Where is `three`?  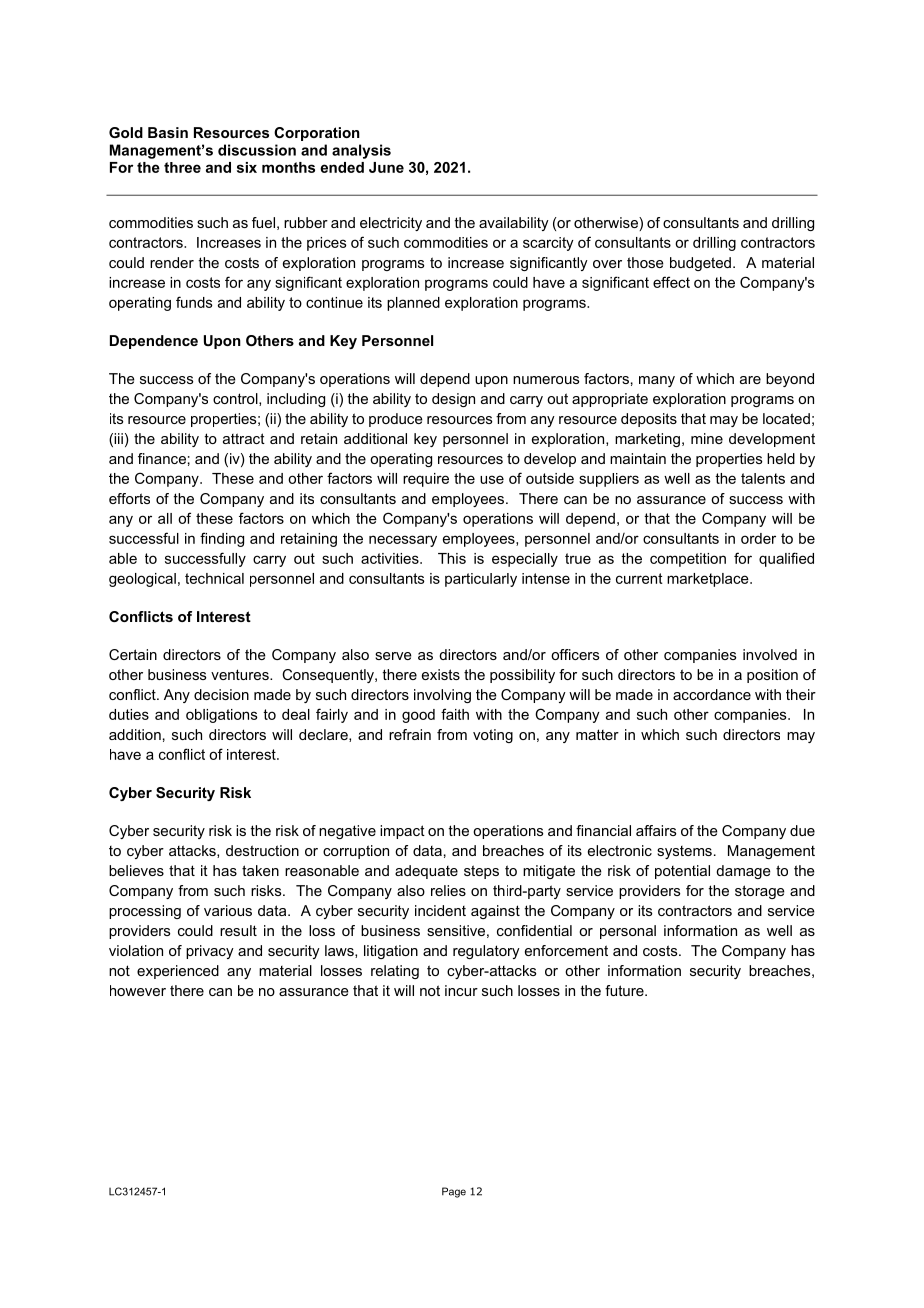
three is located at coordinates (182, 167).
